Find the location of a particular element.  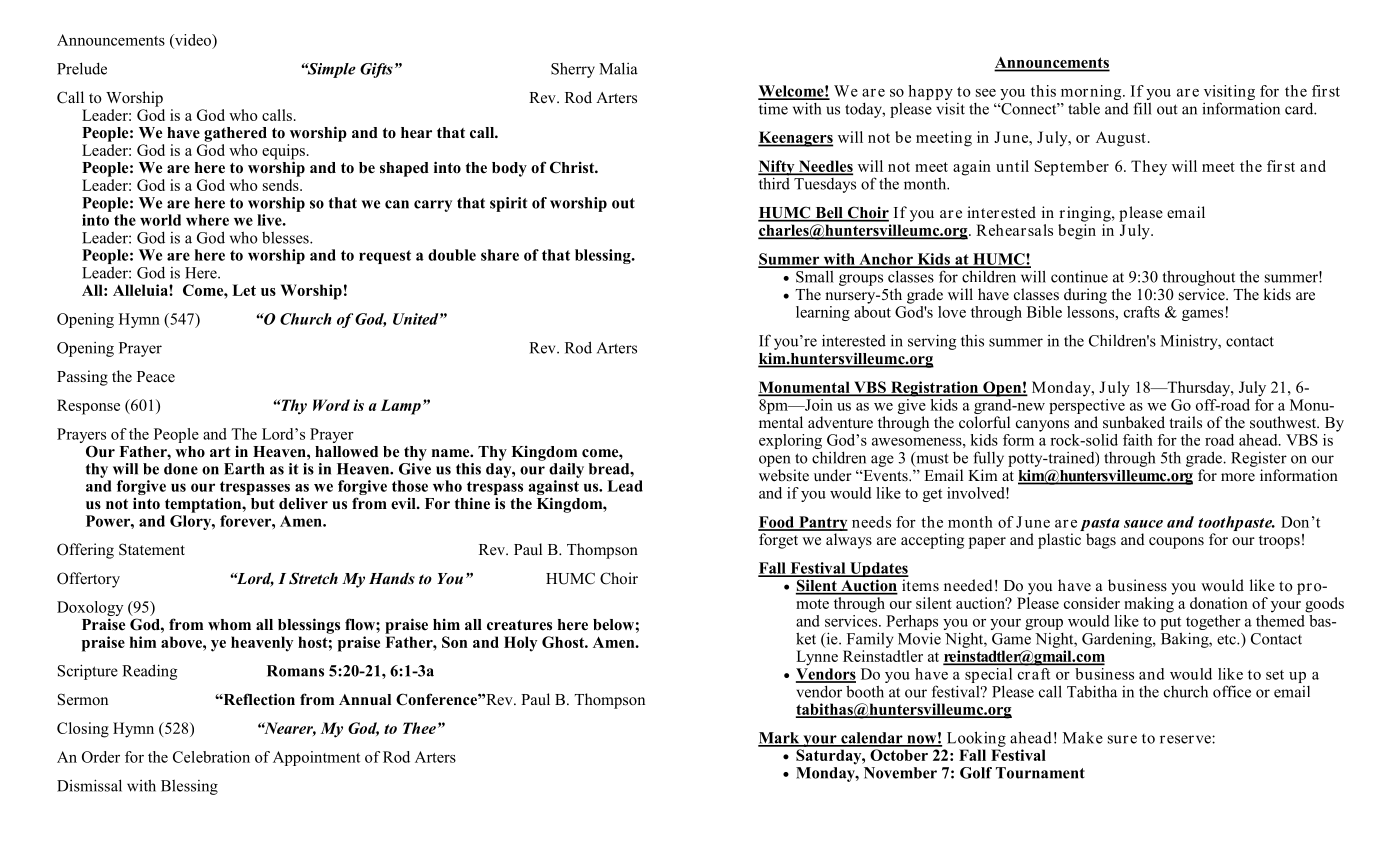

blesses is located at coordinates (286, 238).
